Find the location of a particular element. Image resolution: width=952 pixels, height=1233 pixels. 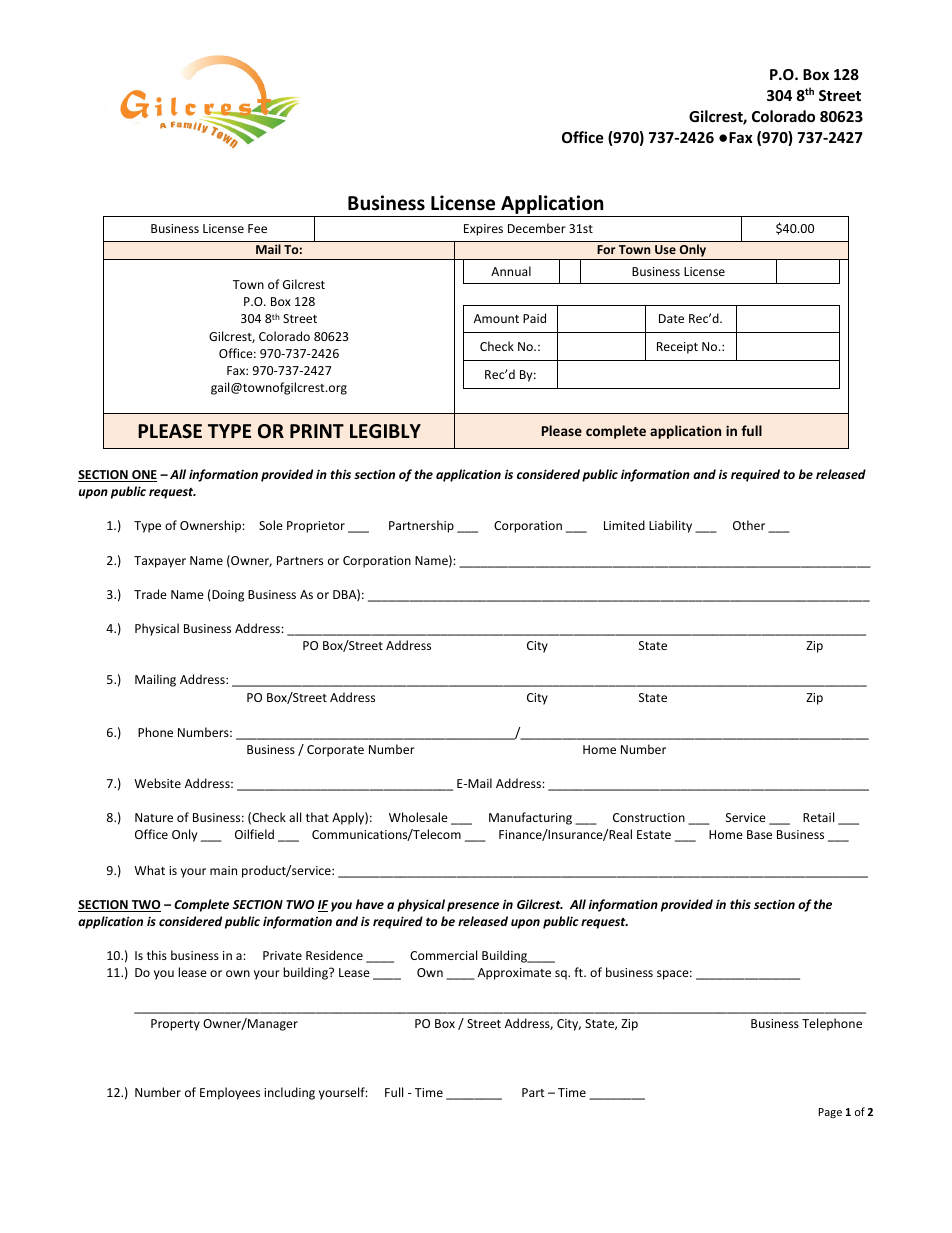

Annual is located at coordinates (511, 271).
